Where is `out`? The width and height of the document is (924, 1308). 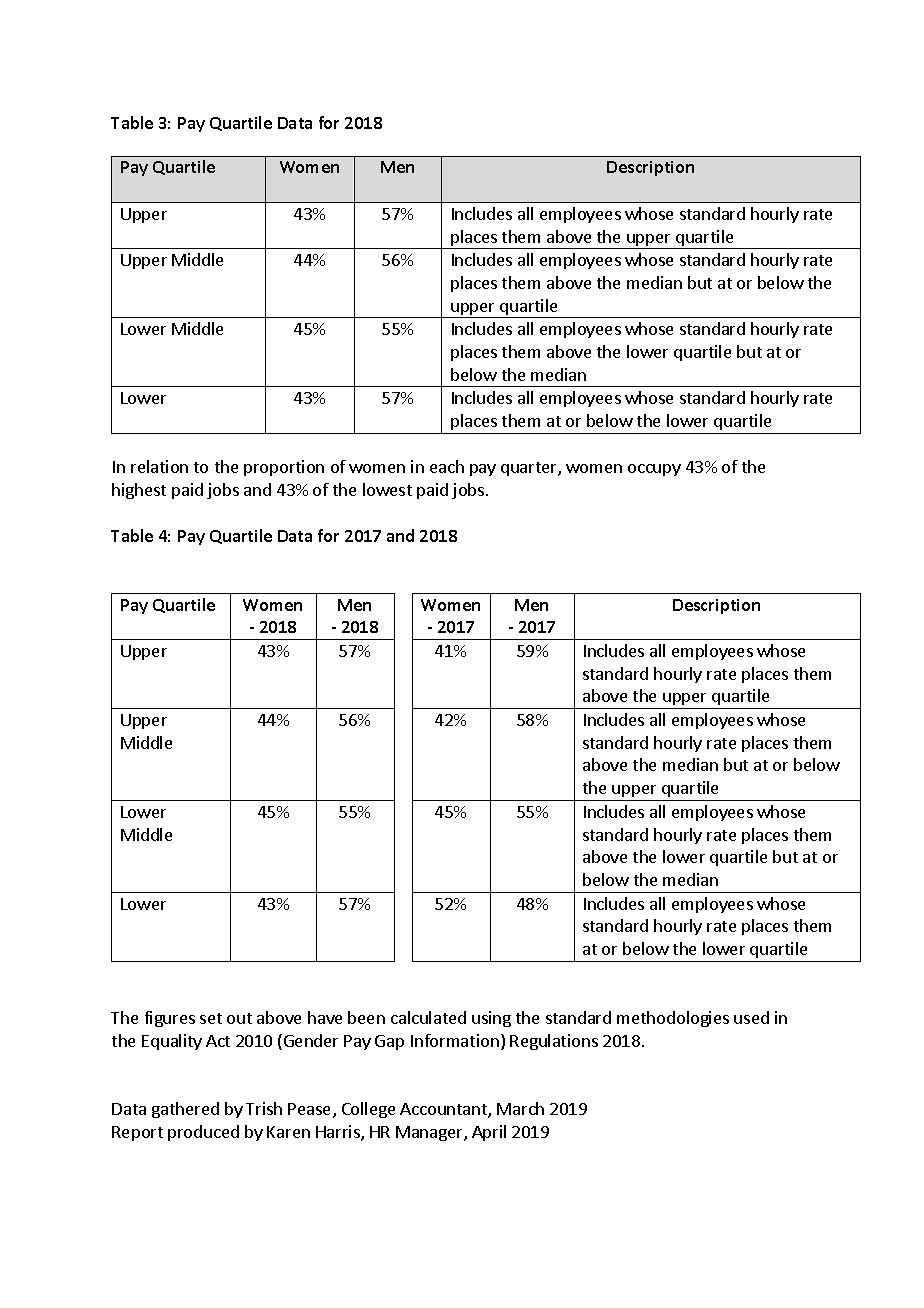 out is located at coordinates (239, 1018).
